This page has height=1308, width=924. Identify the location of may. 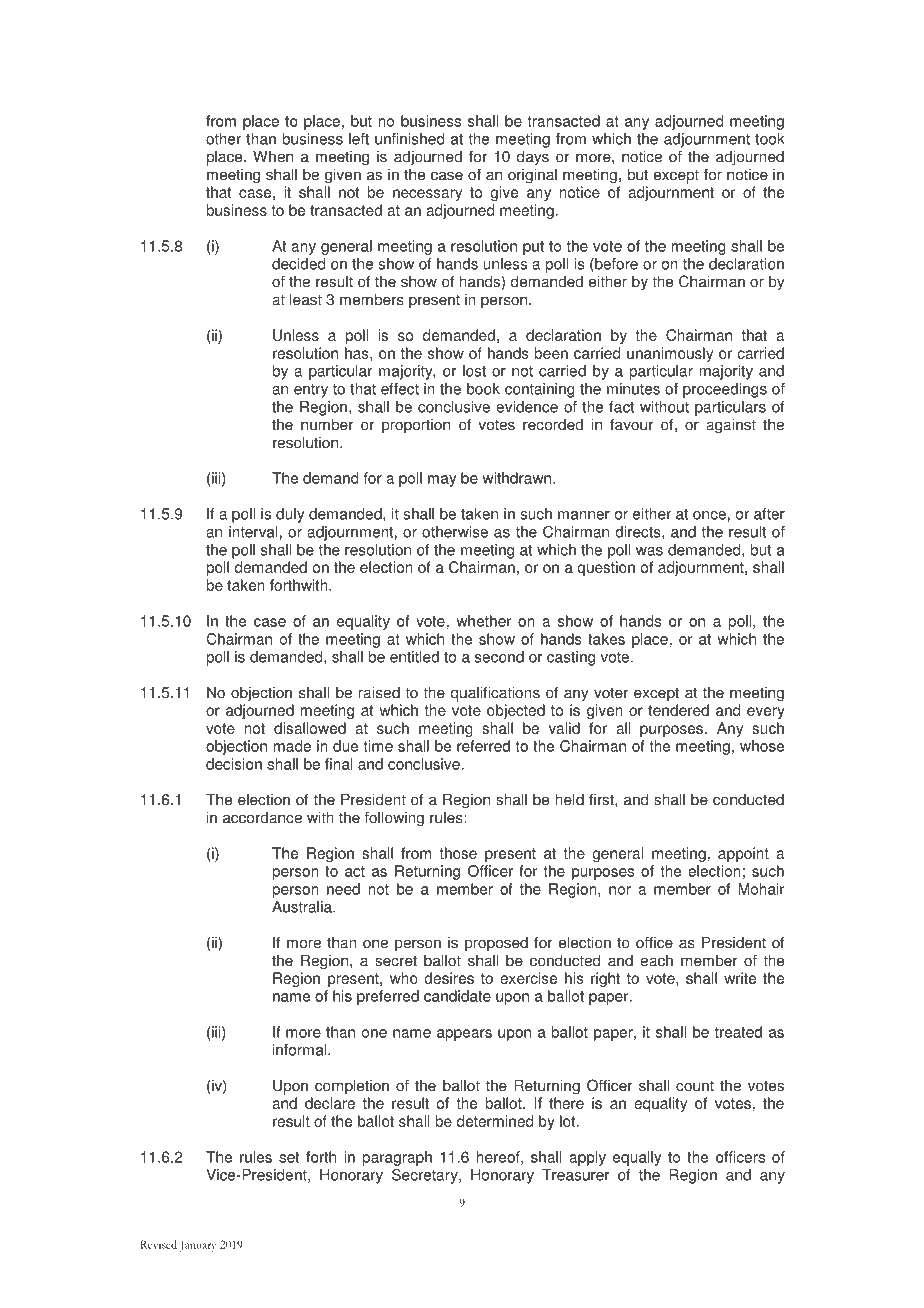
(442, 481).
